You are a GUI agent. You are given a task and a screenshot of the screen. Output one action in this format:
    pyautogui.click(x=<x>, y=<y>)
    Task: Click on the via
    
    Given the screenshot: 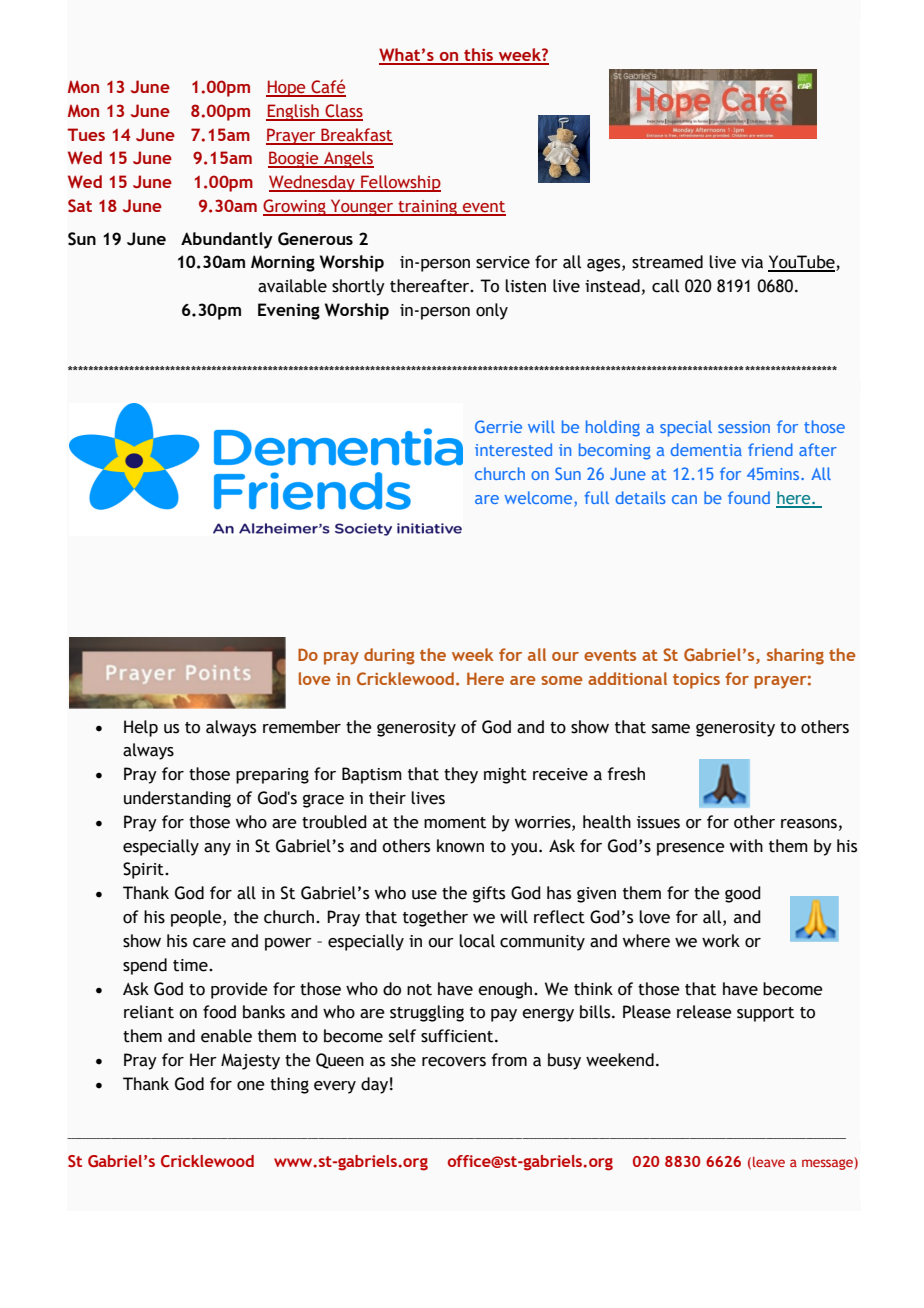 What is the action you would take?
    pyautogui.click(x=752, y=262)
